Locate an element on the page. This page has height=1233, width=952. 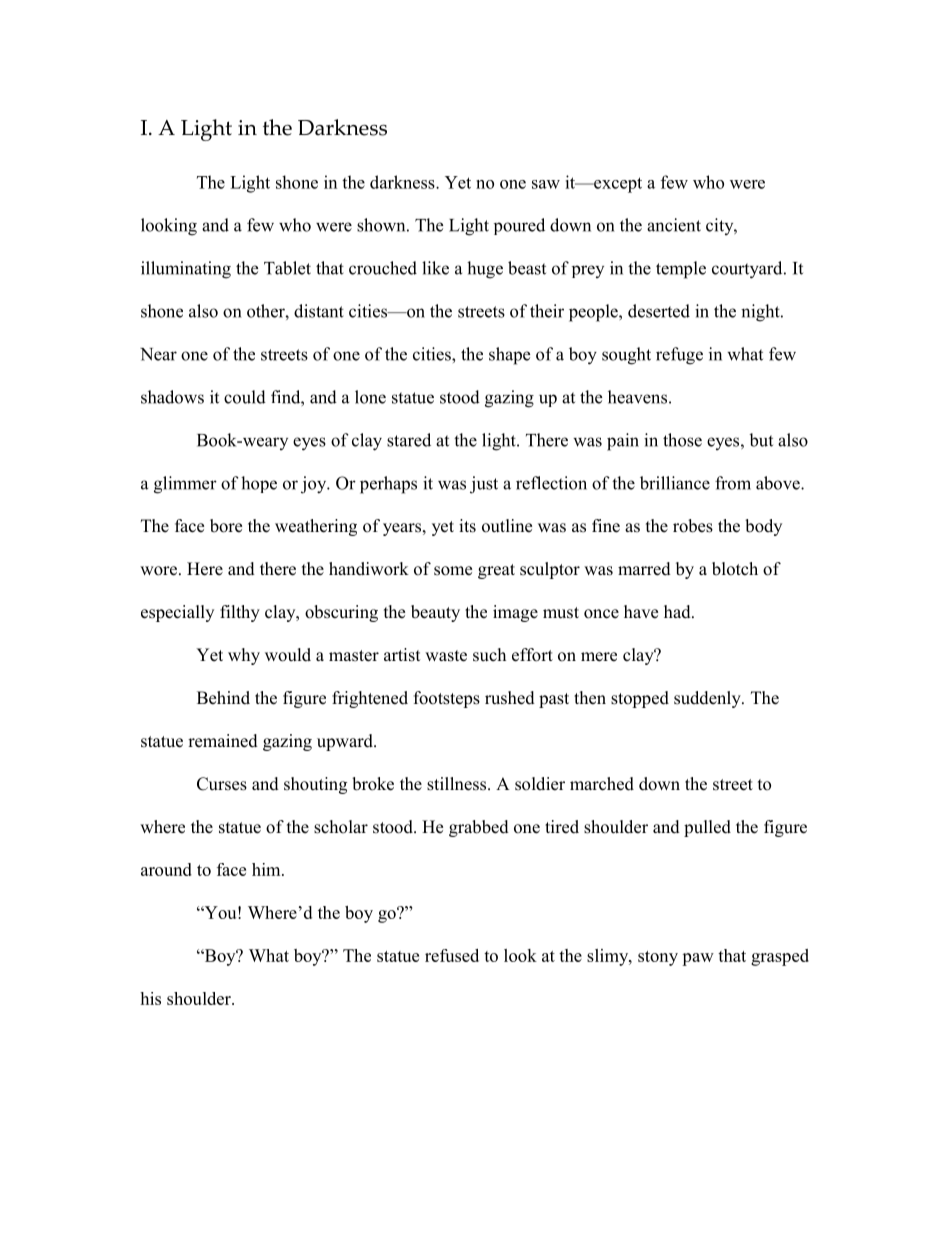
poured is located at coordinates (519, 226).
